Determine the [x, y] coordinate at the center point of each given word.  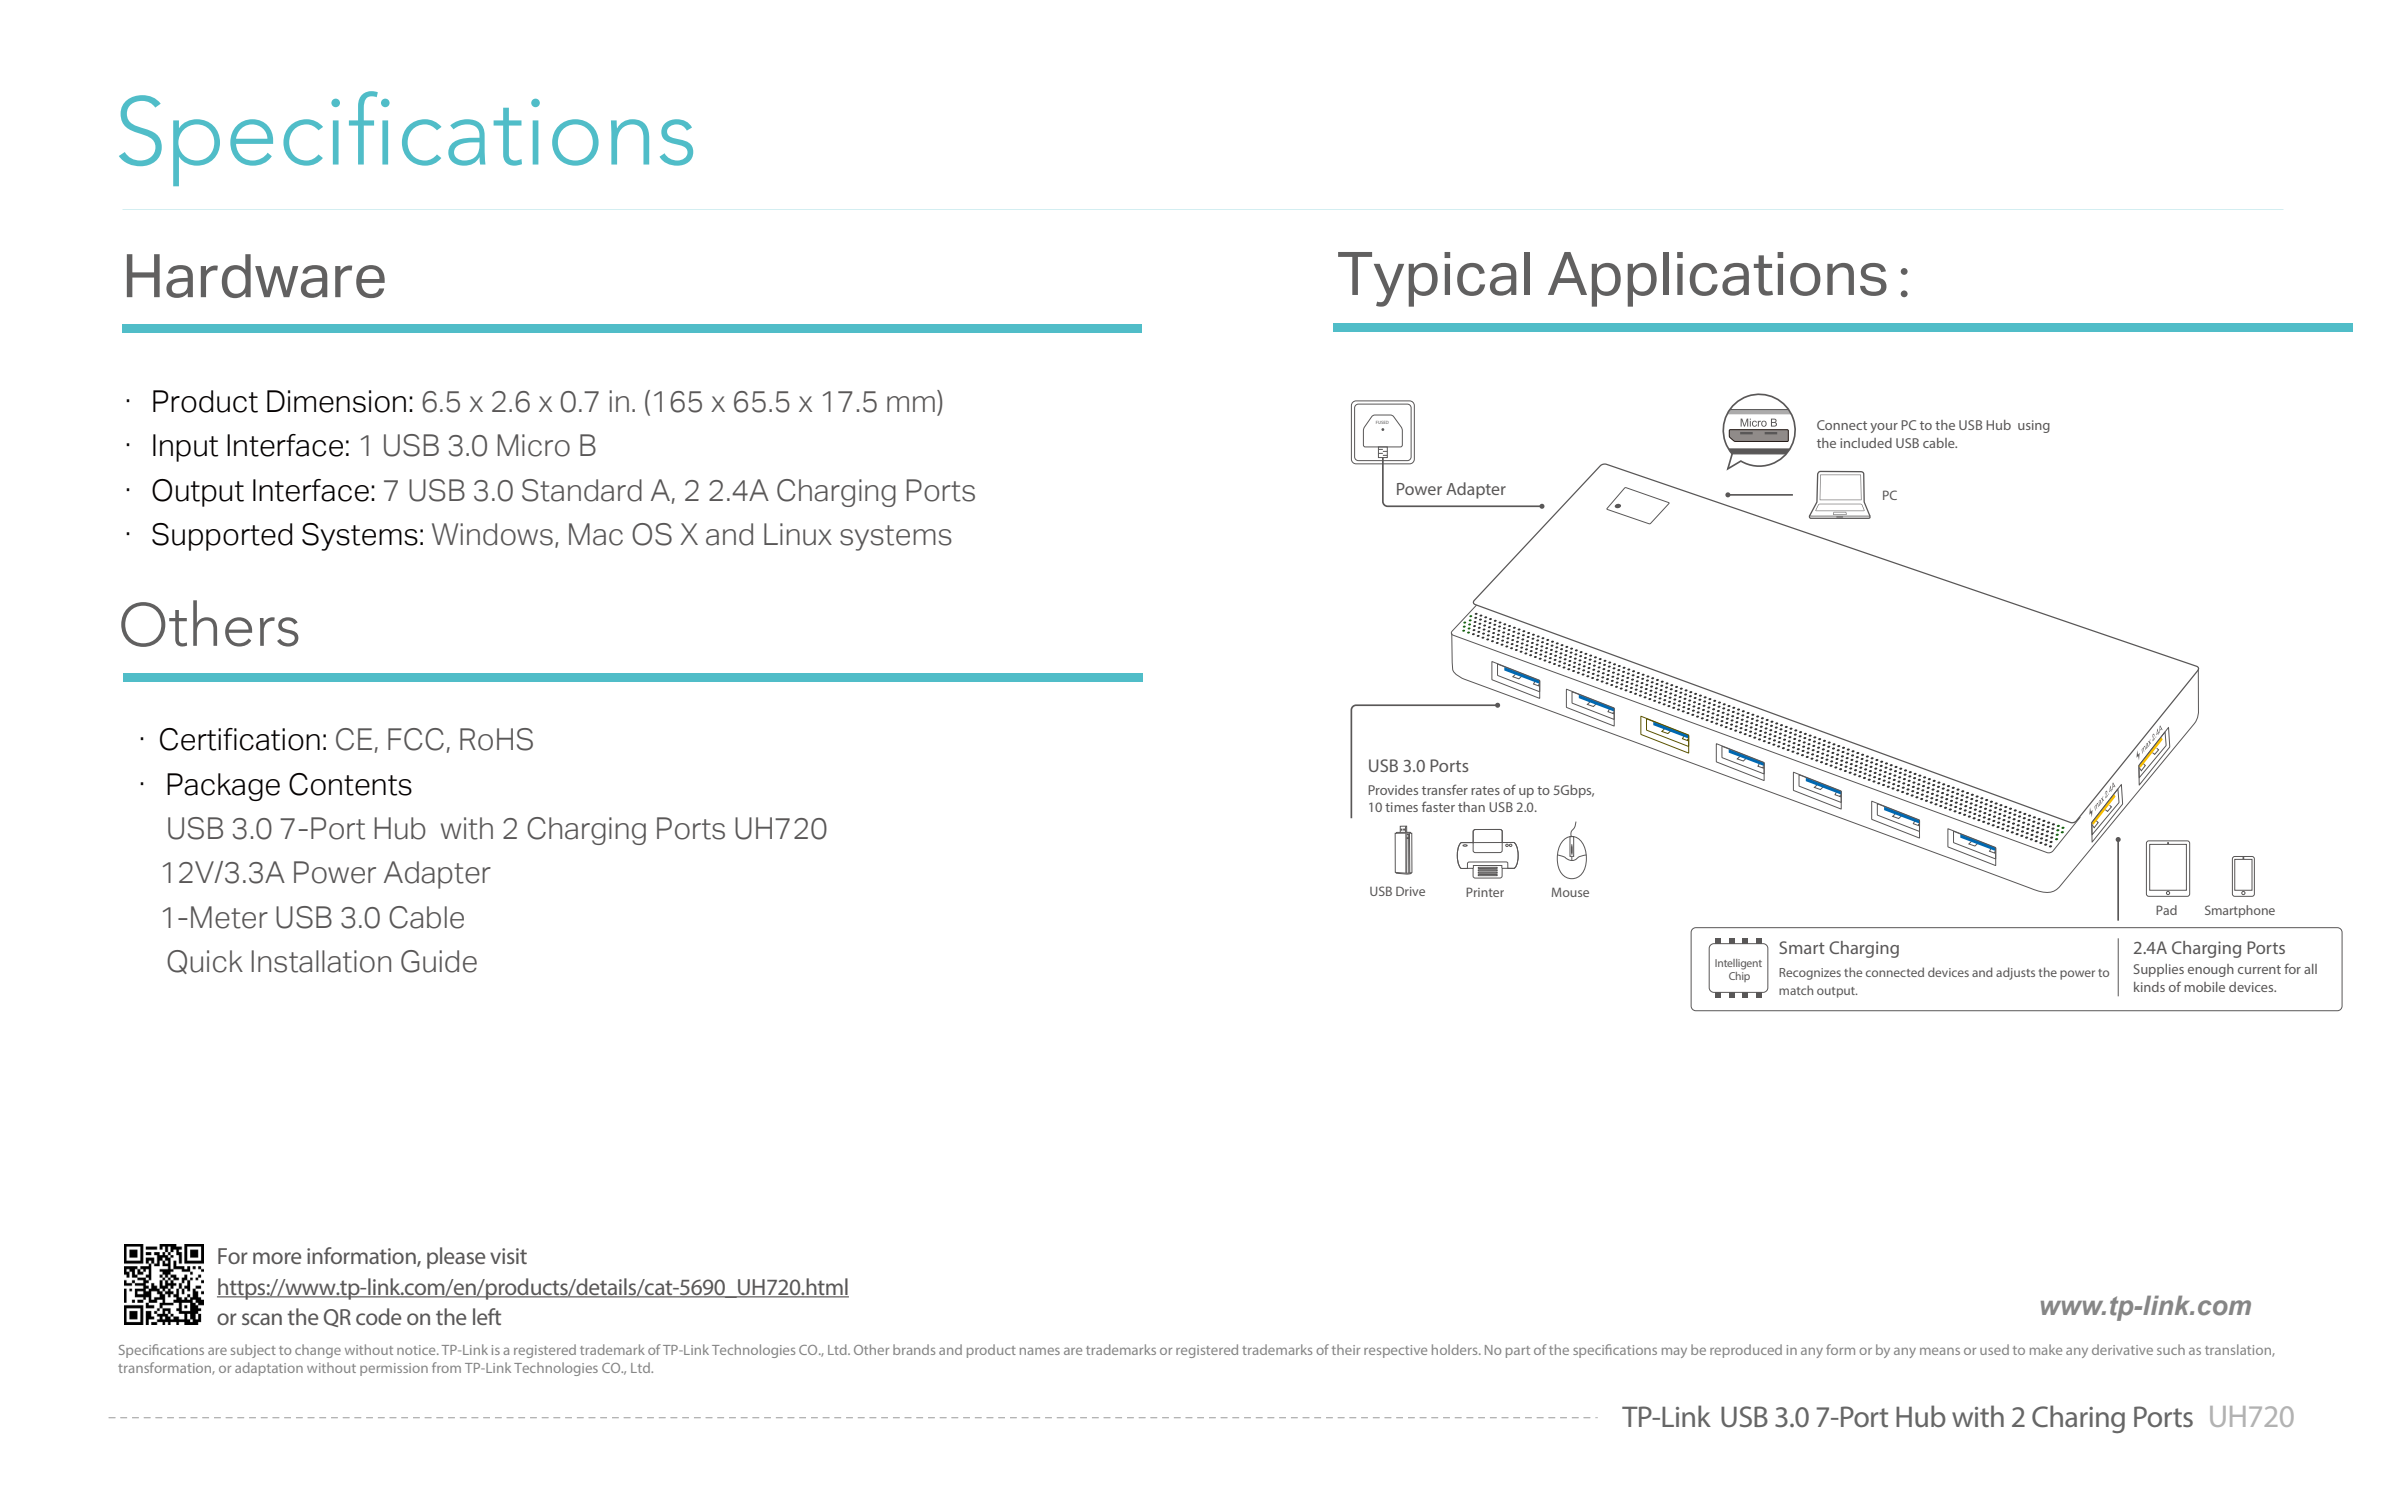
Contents [350, 784]
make [2046, 1349]
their [1346, 1349]
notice [417, 1350]
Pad [2166, 910]
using [2034, 426]
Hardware [256, 276]
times [1401, 807]
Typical [1434, 279]
